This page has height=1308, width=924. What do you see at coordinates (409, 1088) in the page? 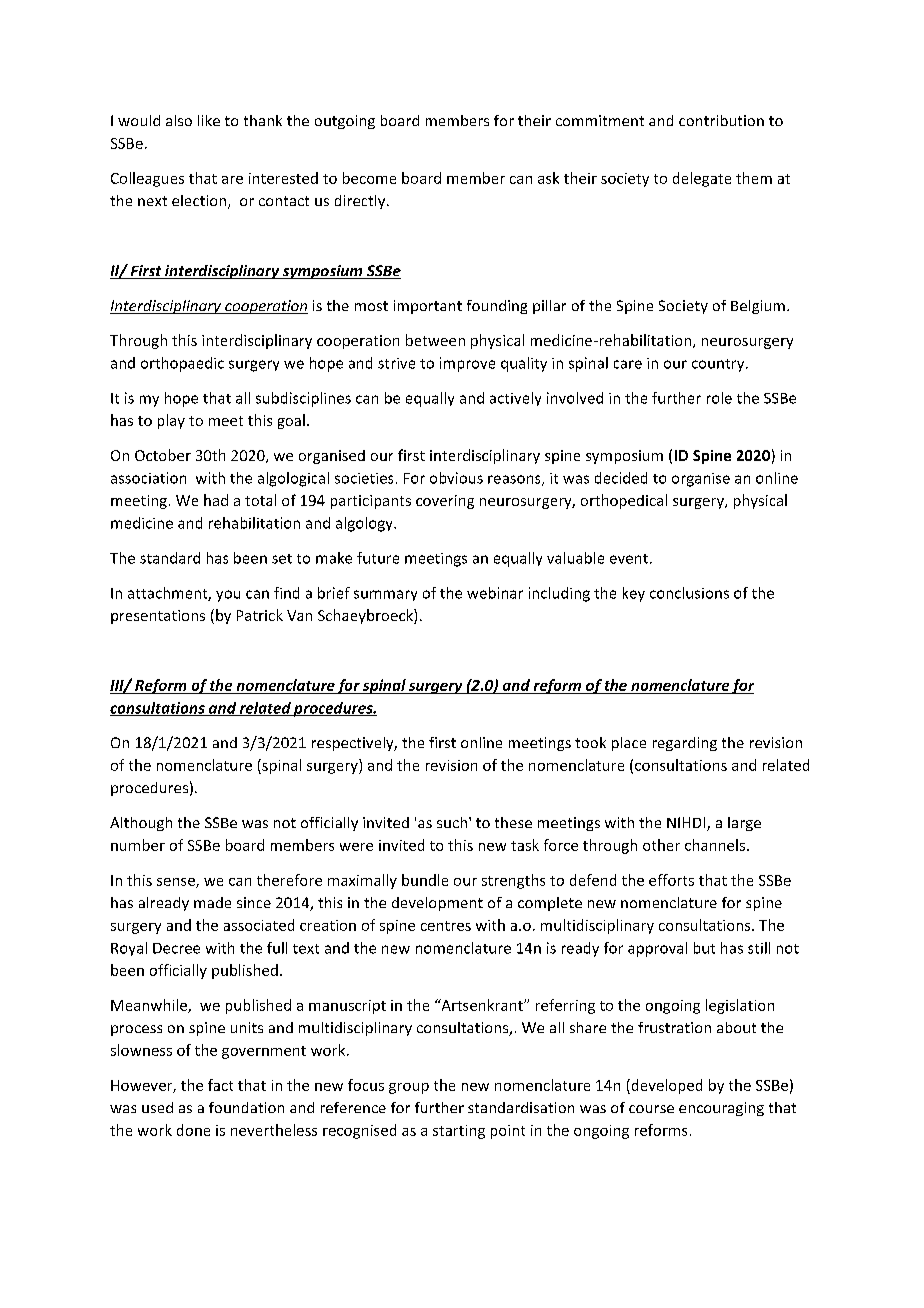
I see `group` at bounding box center [409, 1088].
